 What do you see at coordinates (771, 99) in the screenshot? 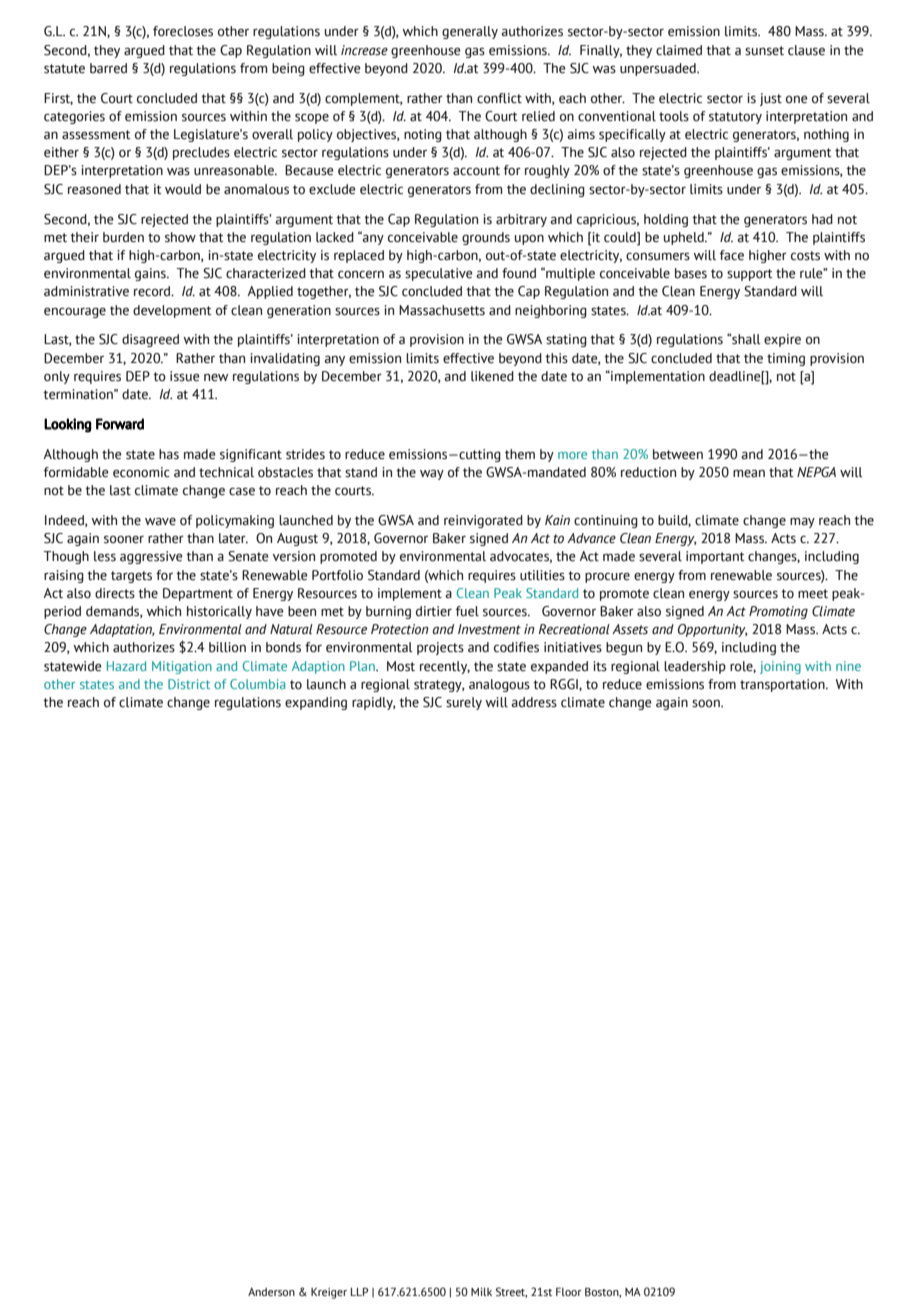
I see `just` at bounding box center [771, 99].
